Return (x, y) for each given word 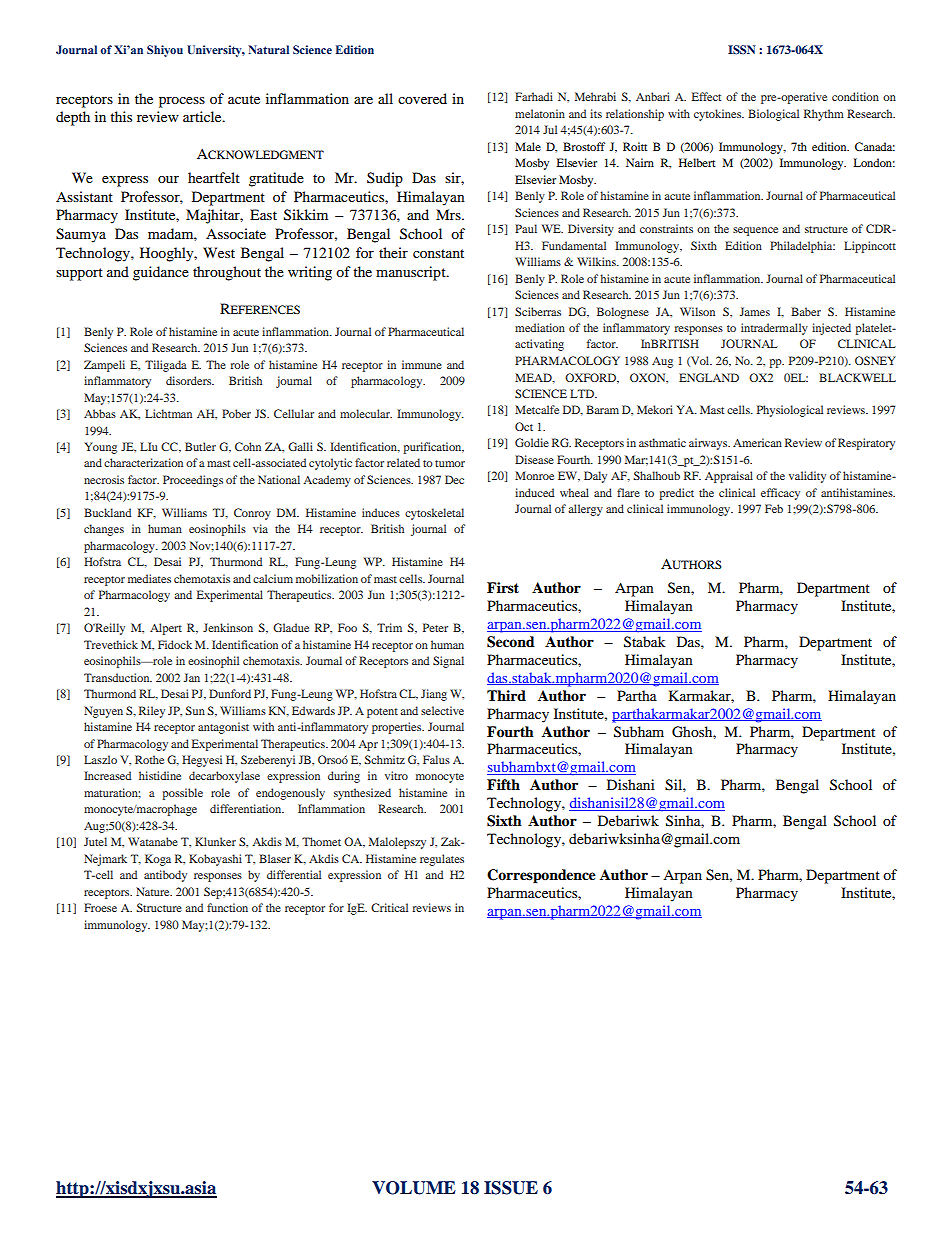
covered (422, 98)
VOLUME (414, 1188)
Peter (435, 627)
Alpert (166, 629)
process (182, 102)
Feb (774, 508)
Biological (773, 115)
